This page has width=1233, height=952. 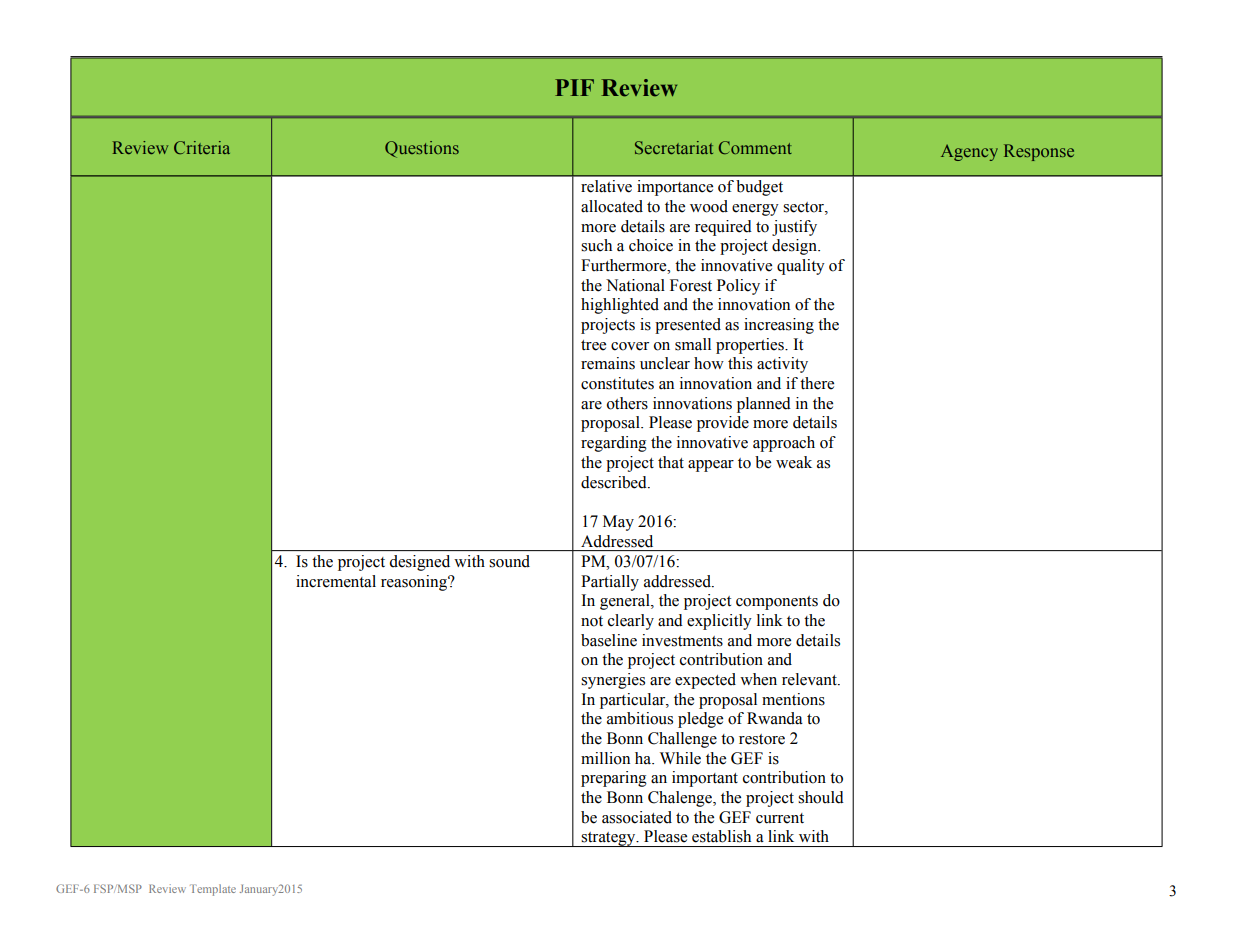 What do you see at coordinates (213, 890) in the page?
I see `Template` at bounding box center [213, 890].
